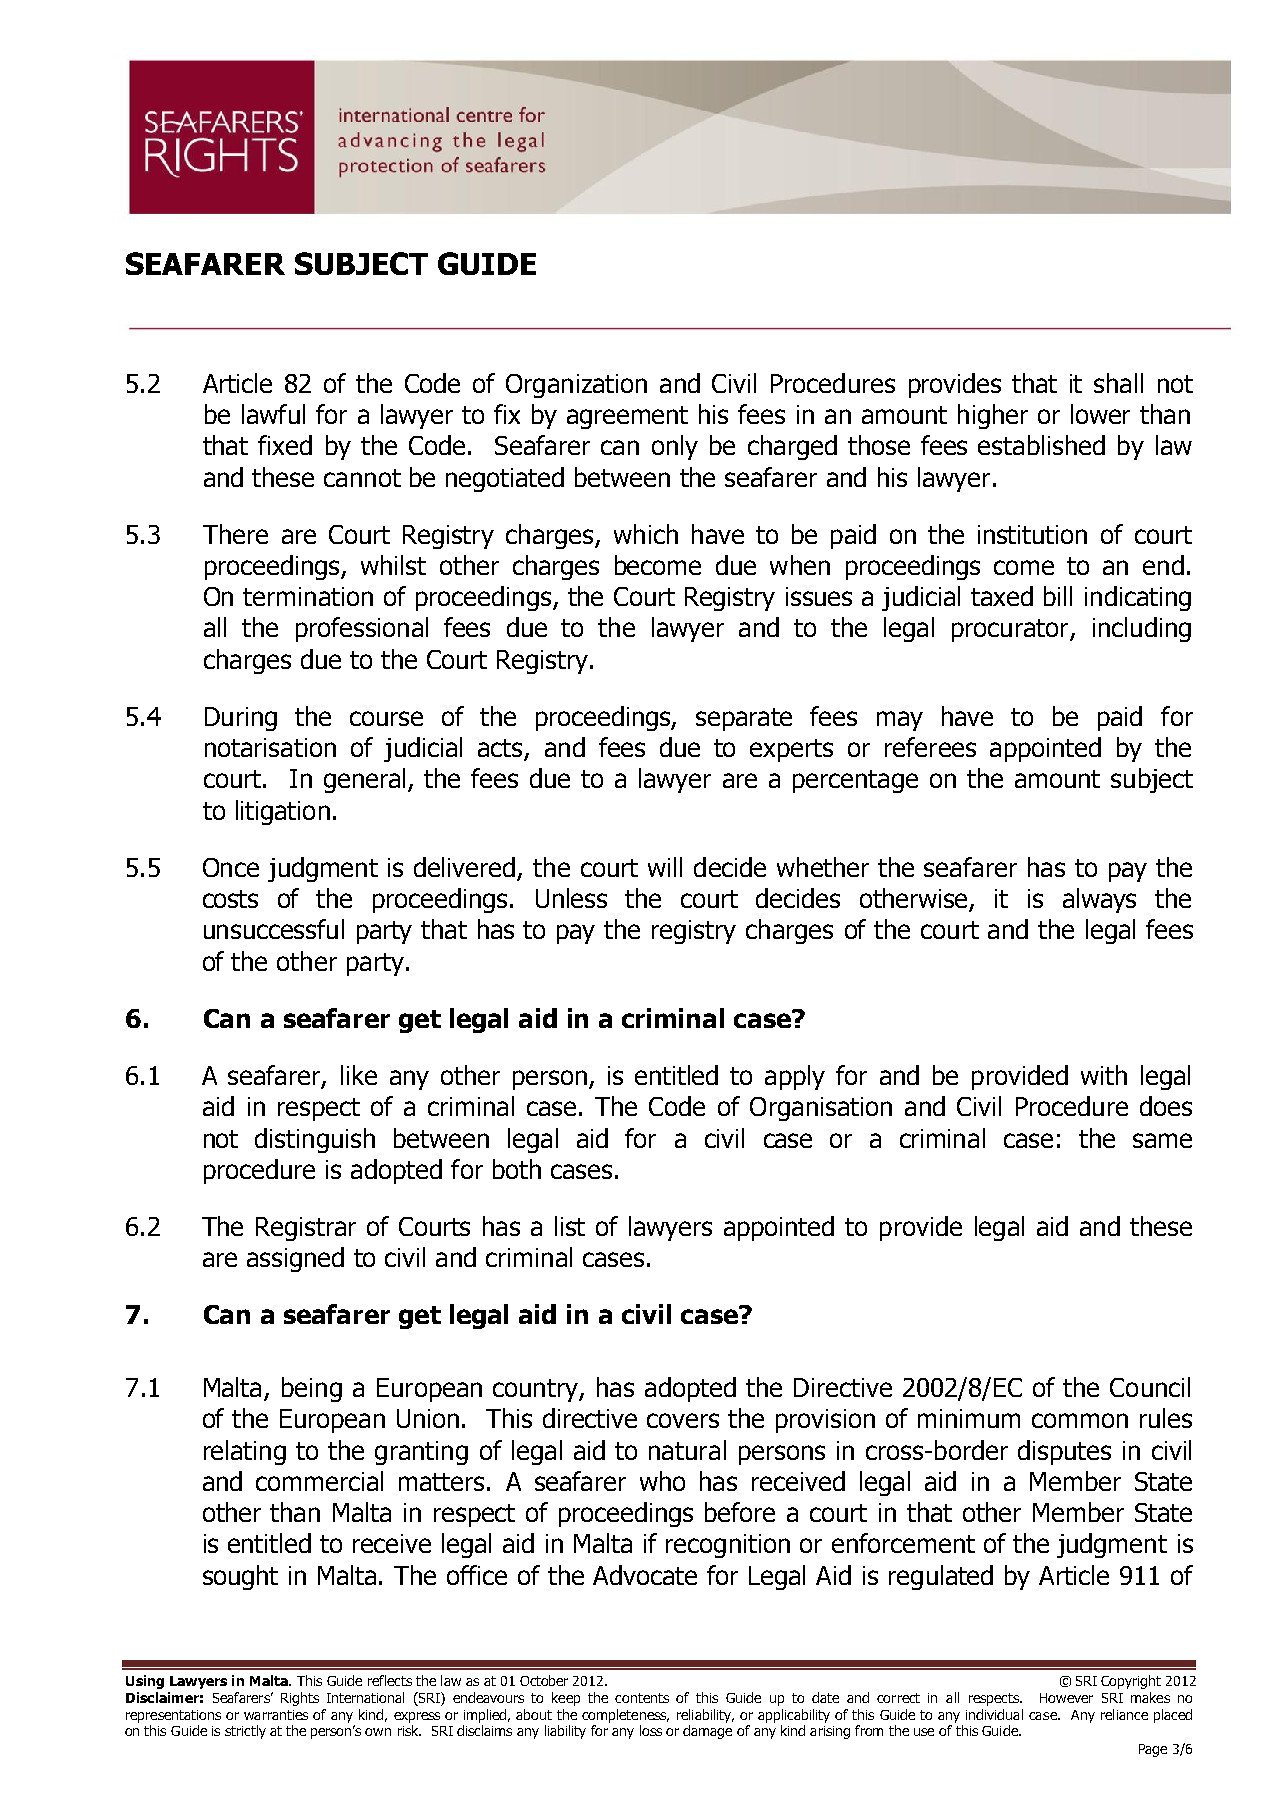  Describe the element at coordinates (627, 417) in the document. I see `agreement` at that location.
